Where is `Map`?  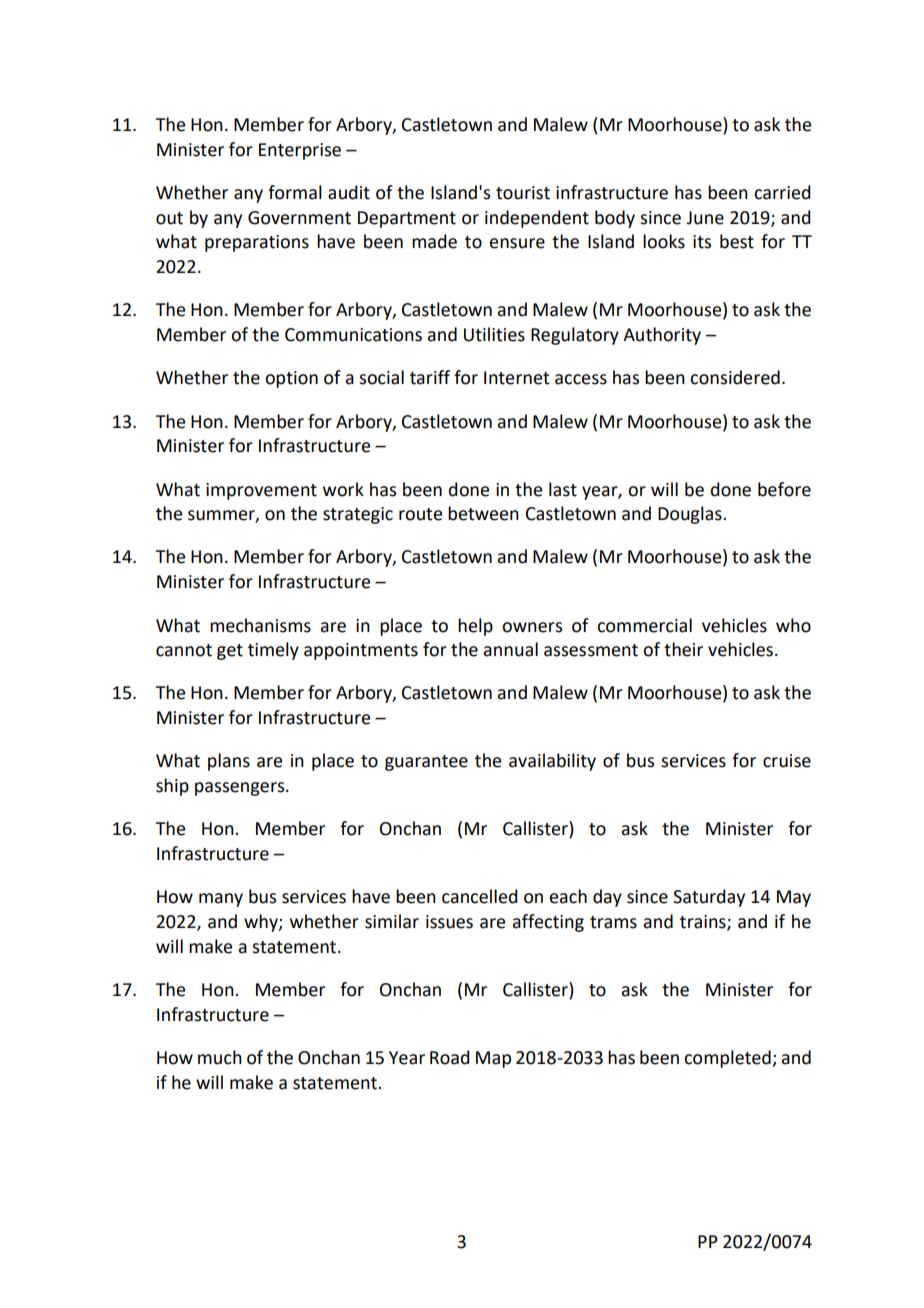
Map is located at coordinates (493, 1059).
